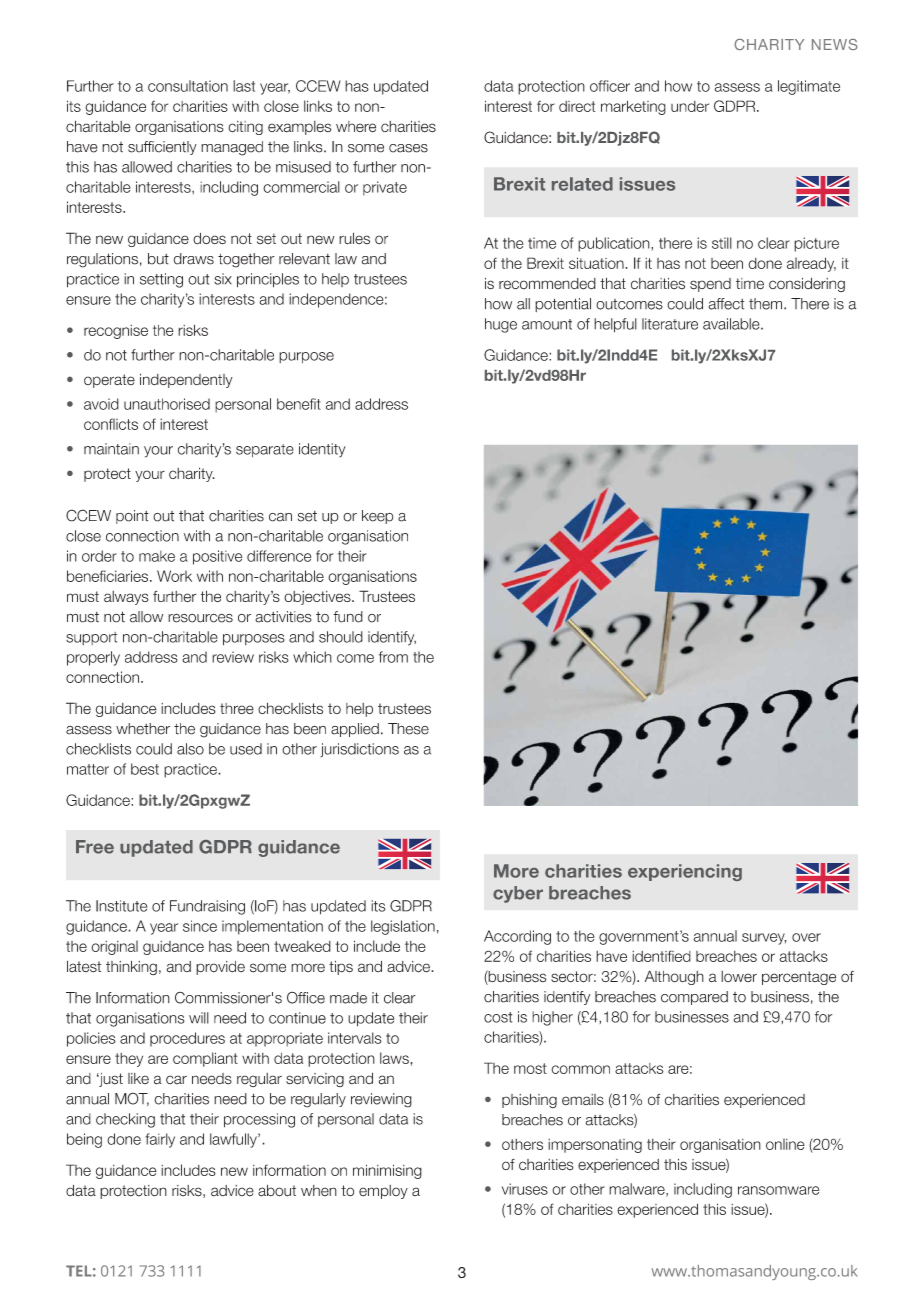 The height and width of the screenshot is (1308, 924). Describe the element at coordinates (393, 657) in the screenshot. I see `from` at that location.
